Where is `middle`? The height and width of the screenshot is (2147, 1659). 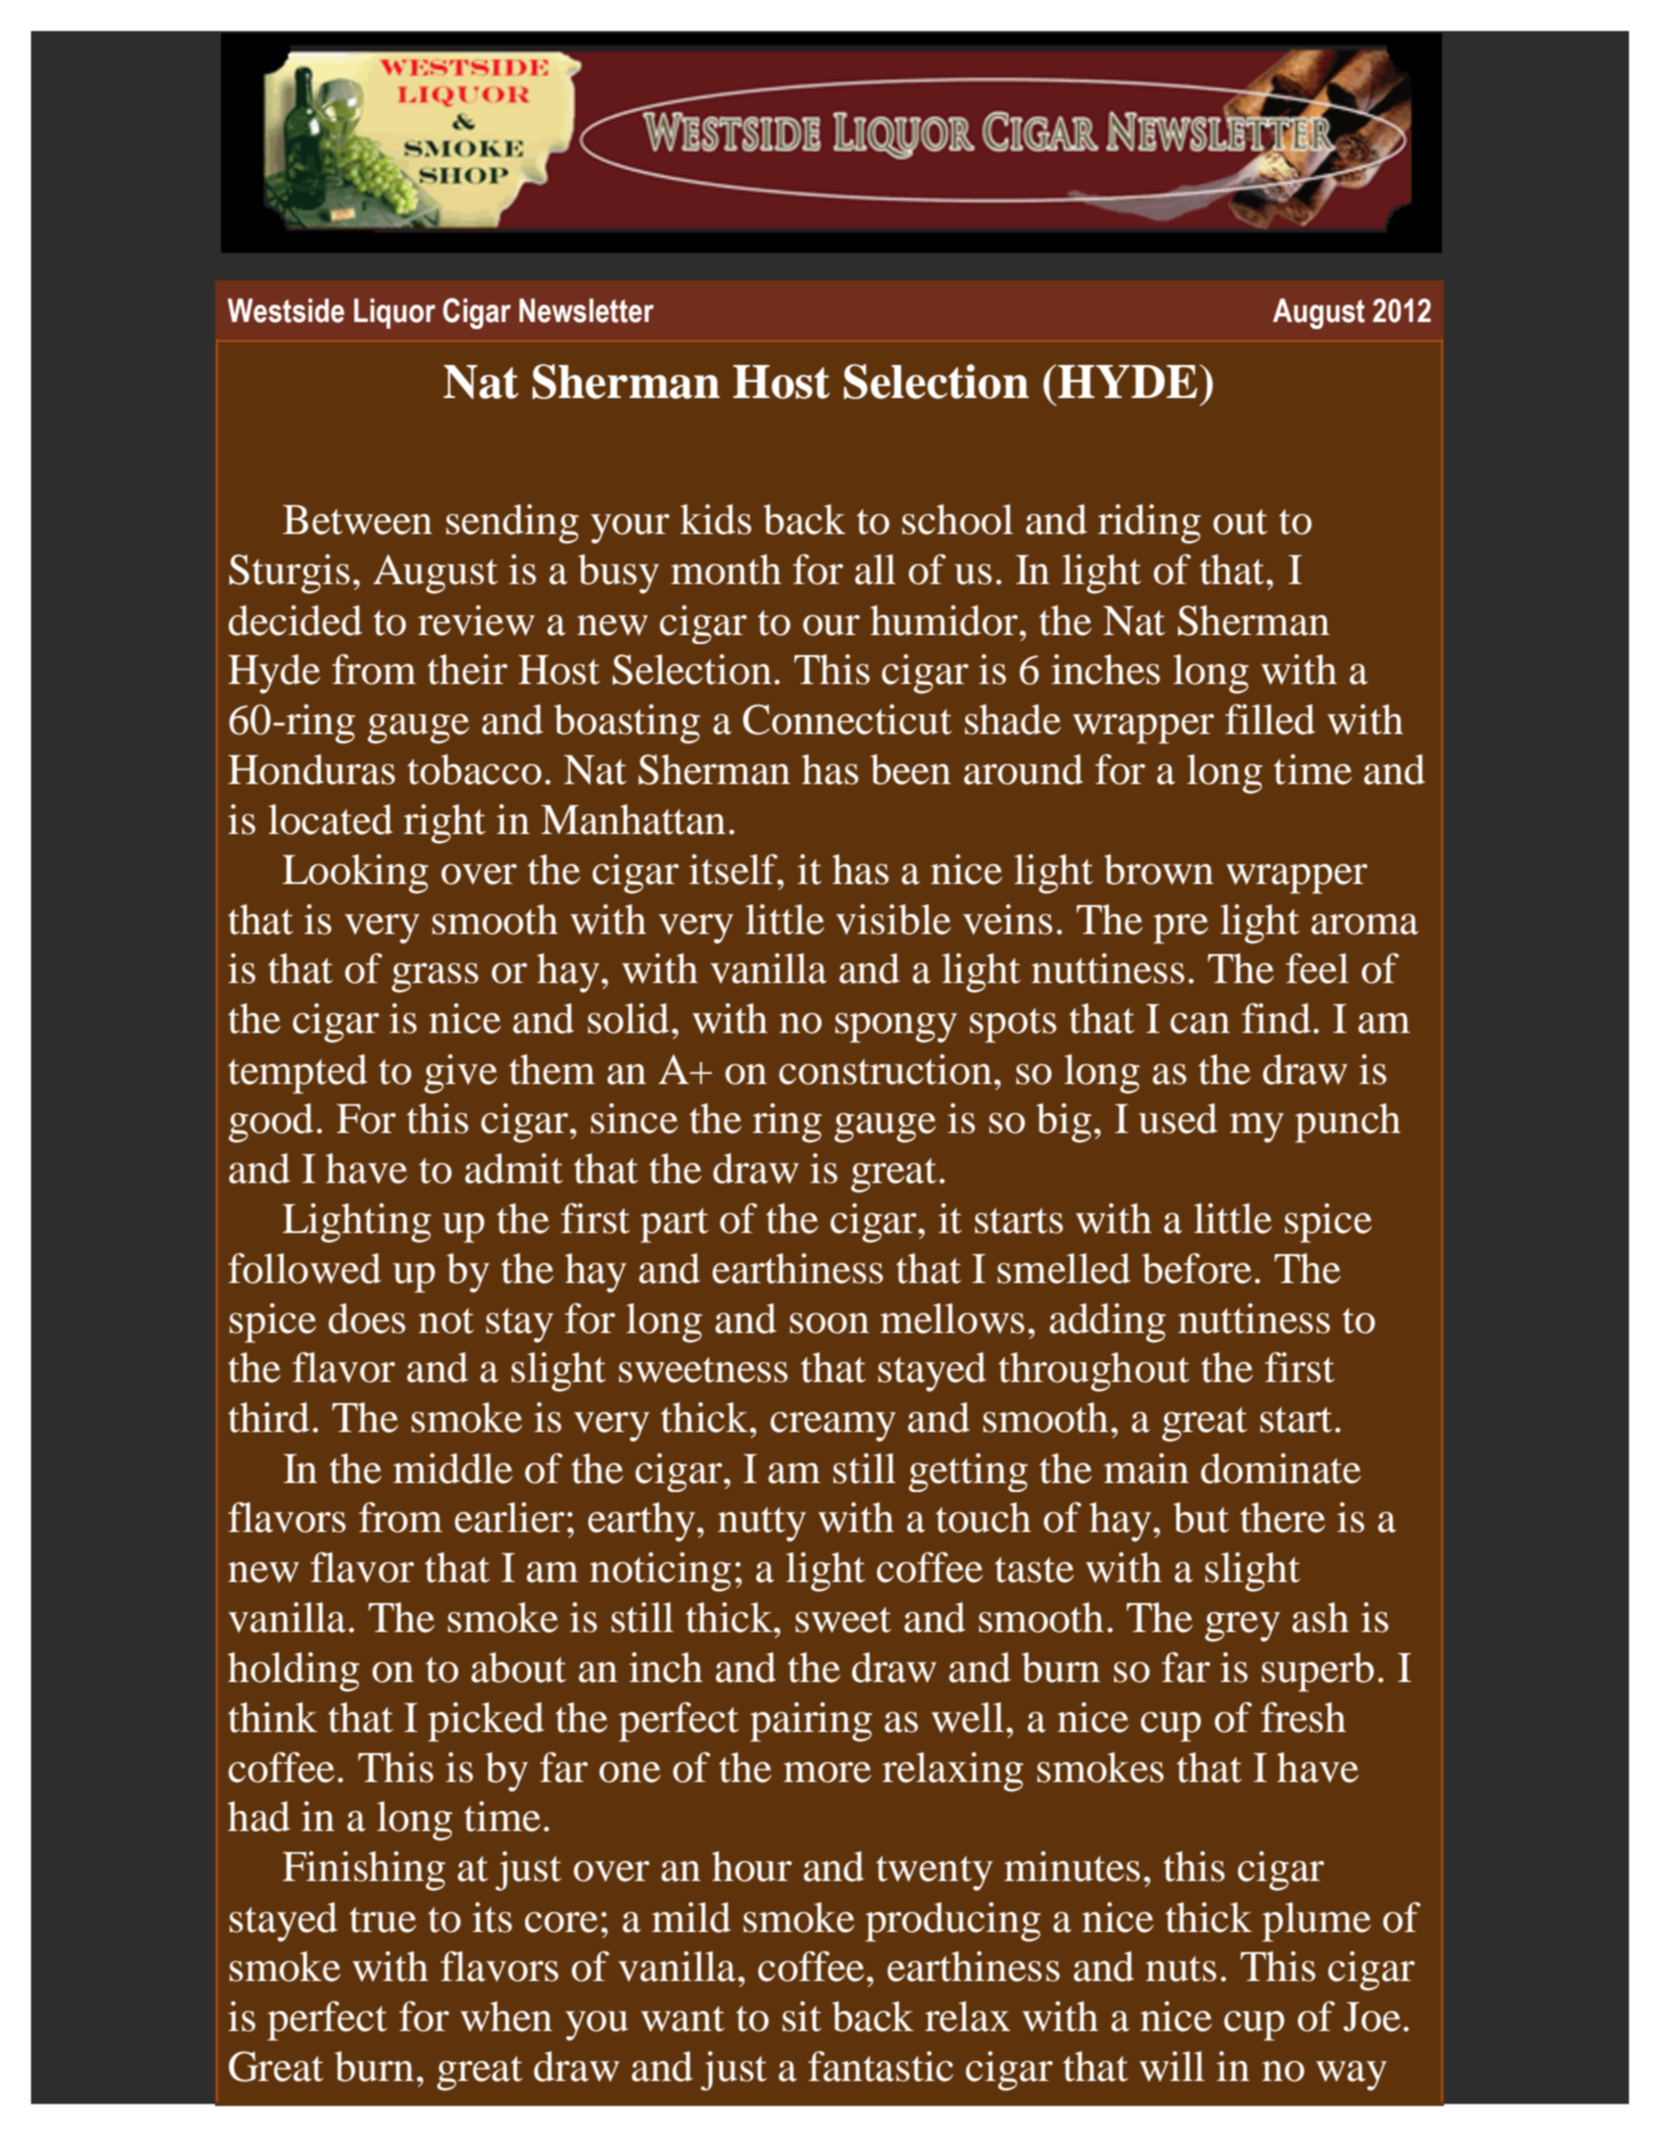
middle is located at coordinates (453, 1468).
